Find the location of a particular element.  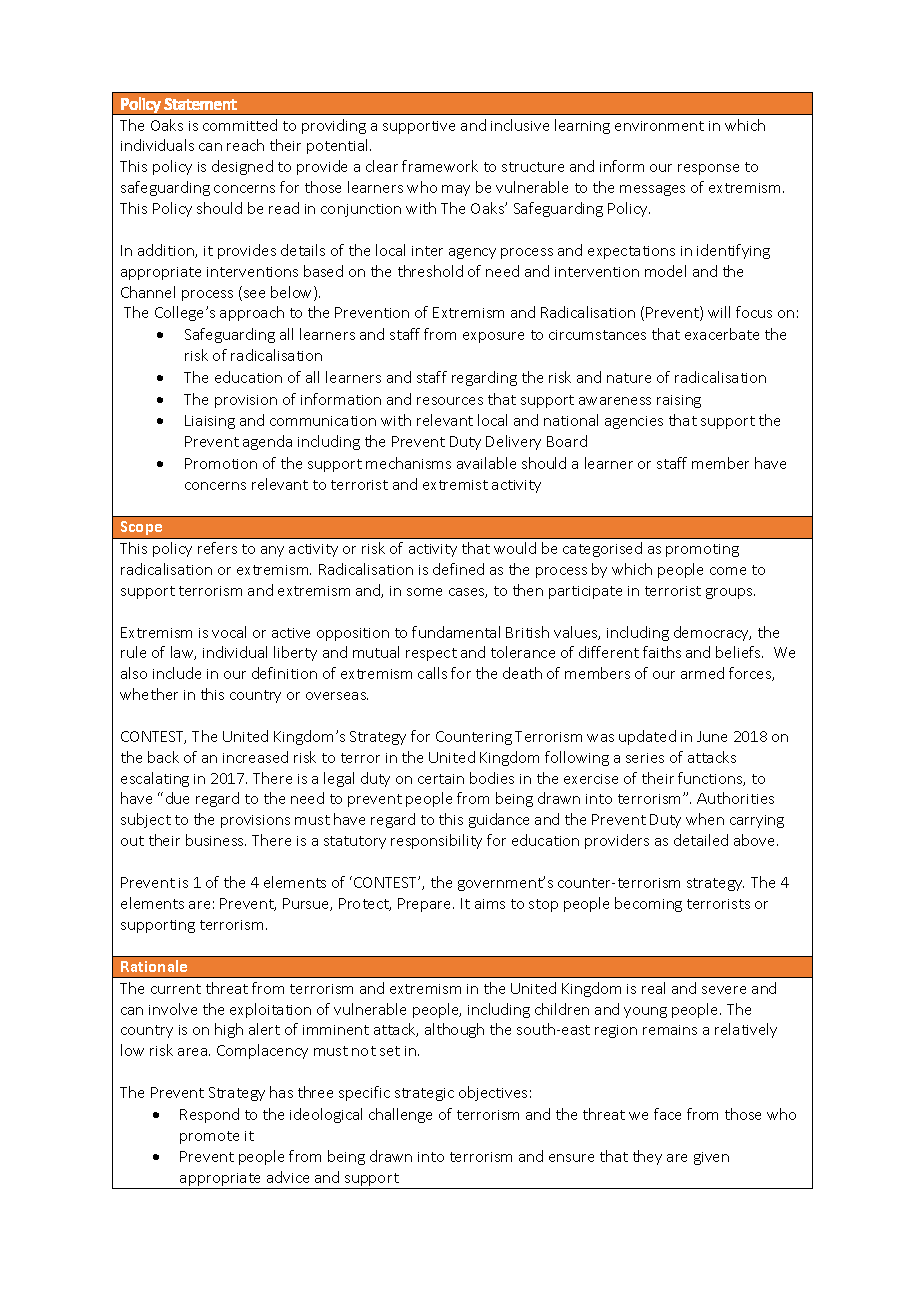

committed is located at coordinates (240, 125).
